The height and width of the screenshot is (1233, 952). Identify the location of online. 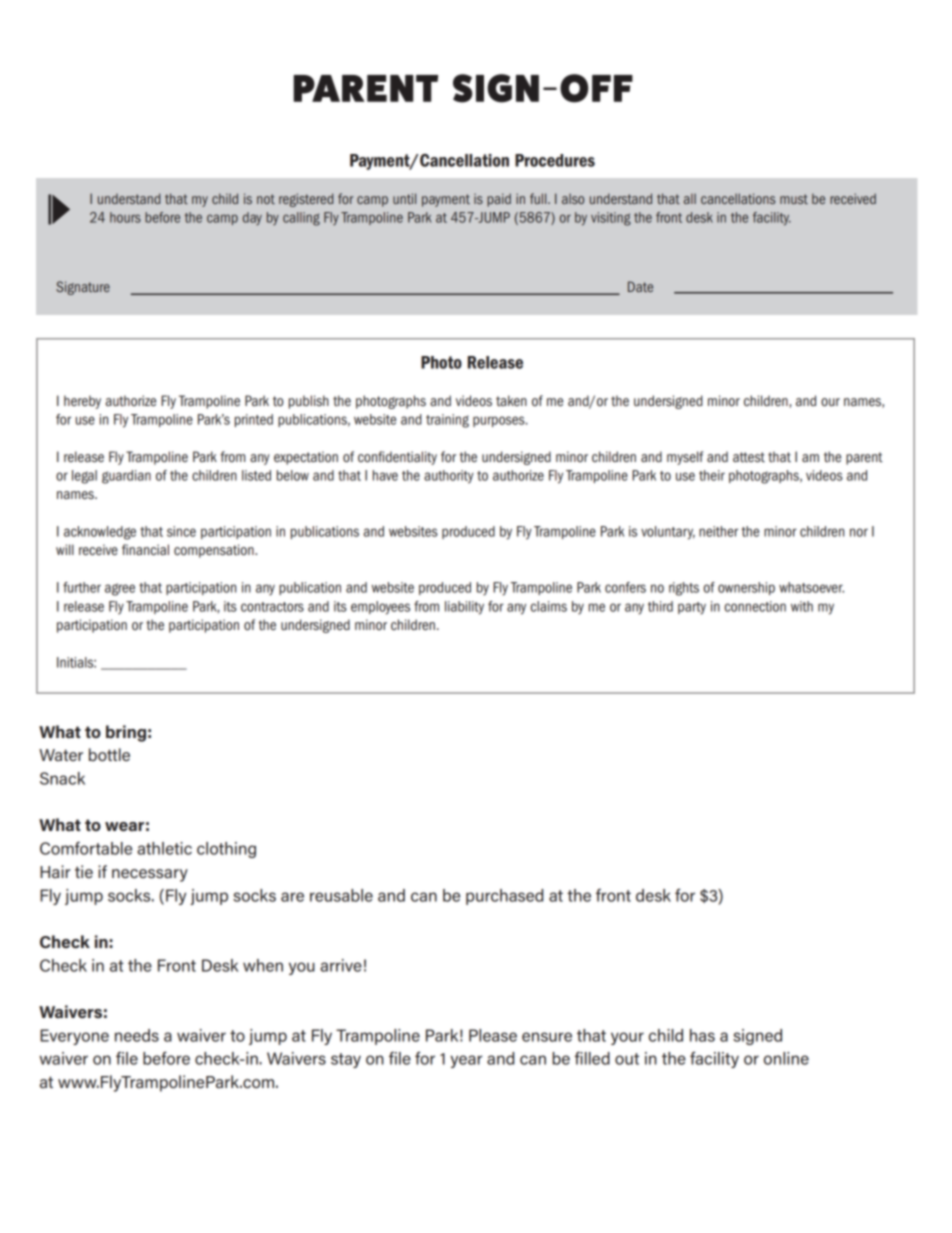
(786, 1058).
